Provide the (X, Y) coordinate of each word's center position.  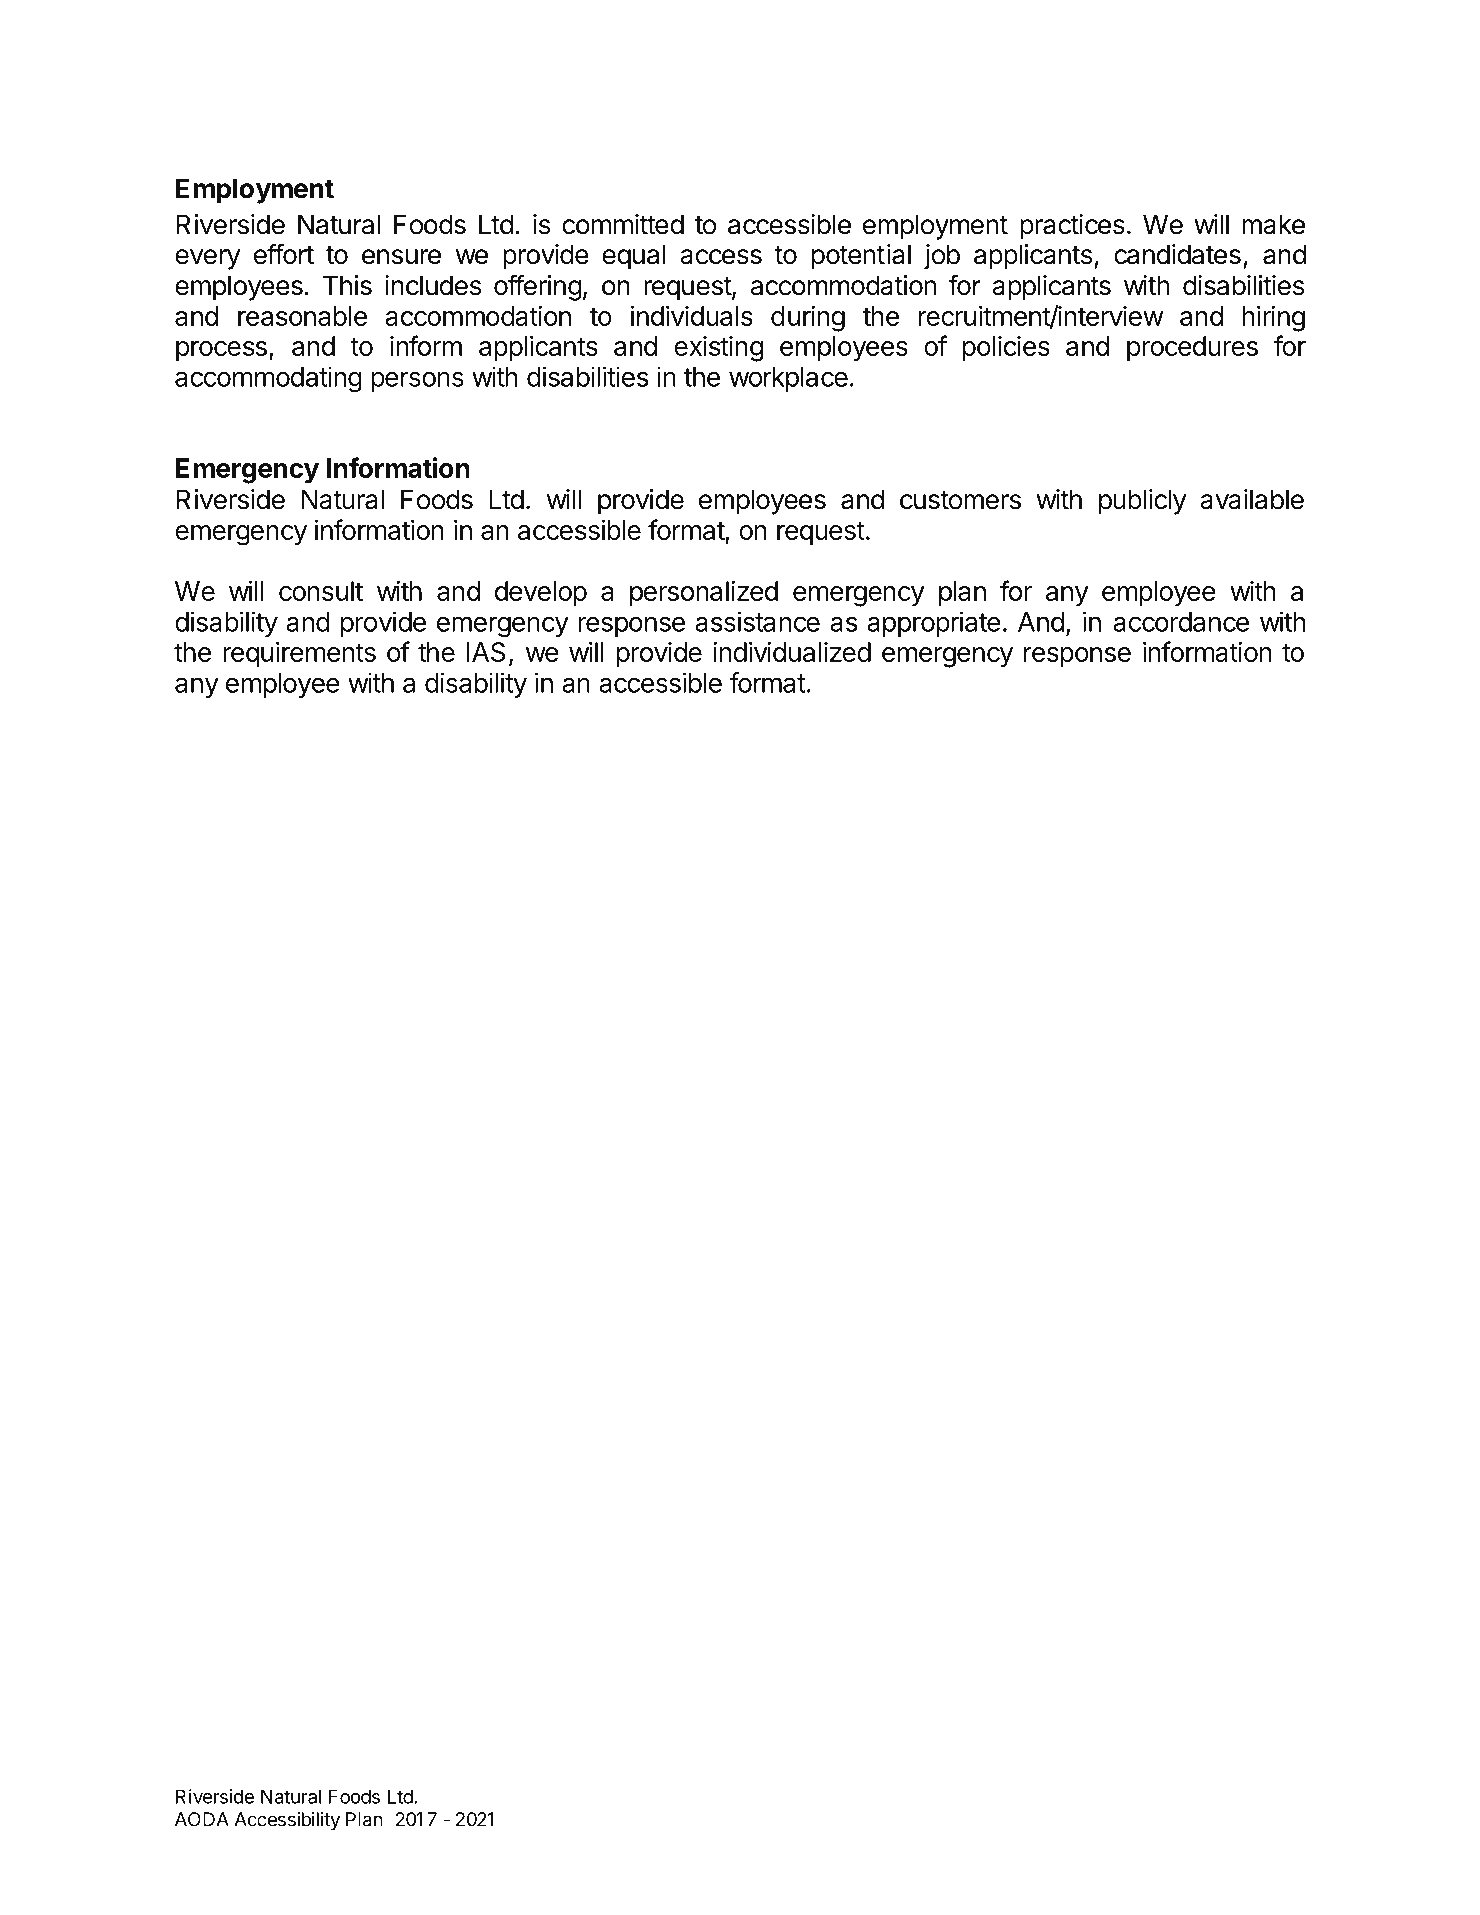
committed (623, 224)
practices (1072, 227)
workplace (788, 379)
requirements (300, 655)
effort (284, 254)
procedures (1192, 349)
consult (321, 591)
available (1252, 499)
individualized (792, 652)
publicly (1143, 502)
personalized (704, 594)
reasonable (302, 316)
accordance (1181, 622)
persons (417, 381)
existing (718, 349)
